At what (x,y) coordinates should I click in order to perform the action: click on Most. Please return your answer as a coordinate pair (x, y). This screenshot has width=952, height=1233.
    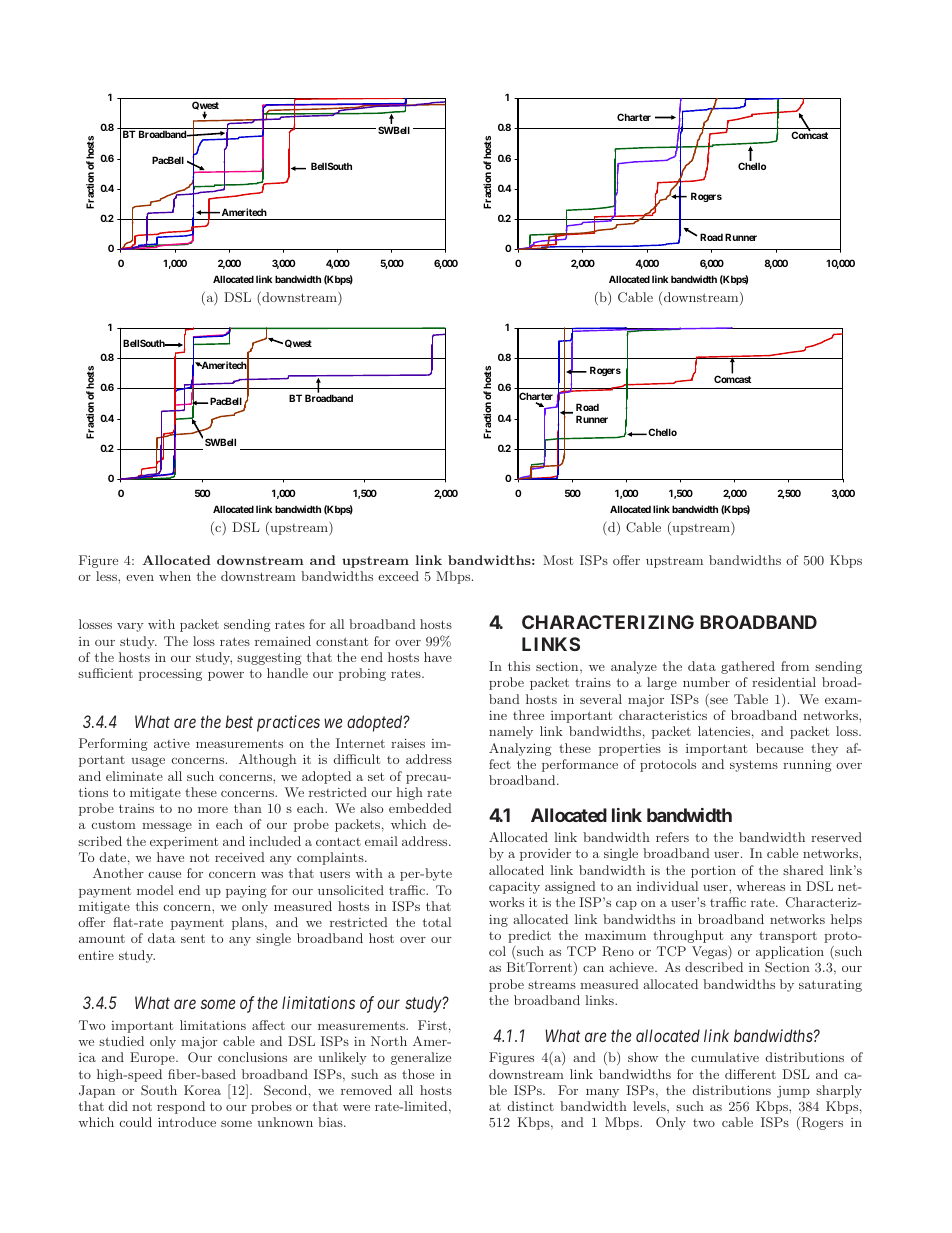
    Looking at the image, I should click on (558, 560).
